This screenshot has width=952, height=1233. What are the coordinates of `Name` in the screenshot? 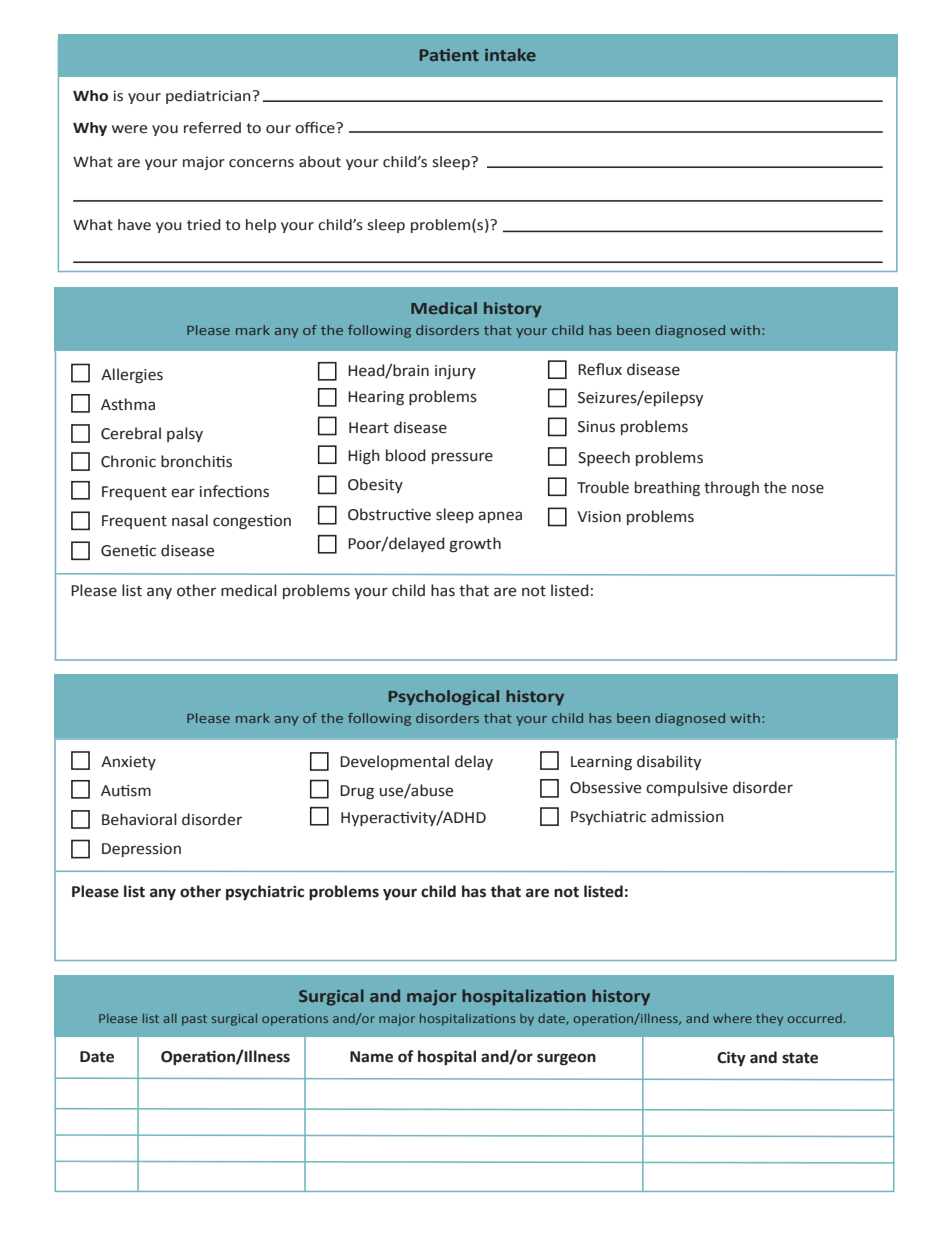 It's located at (371, 1057).
